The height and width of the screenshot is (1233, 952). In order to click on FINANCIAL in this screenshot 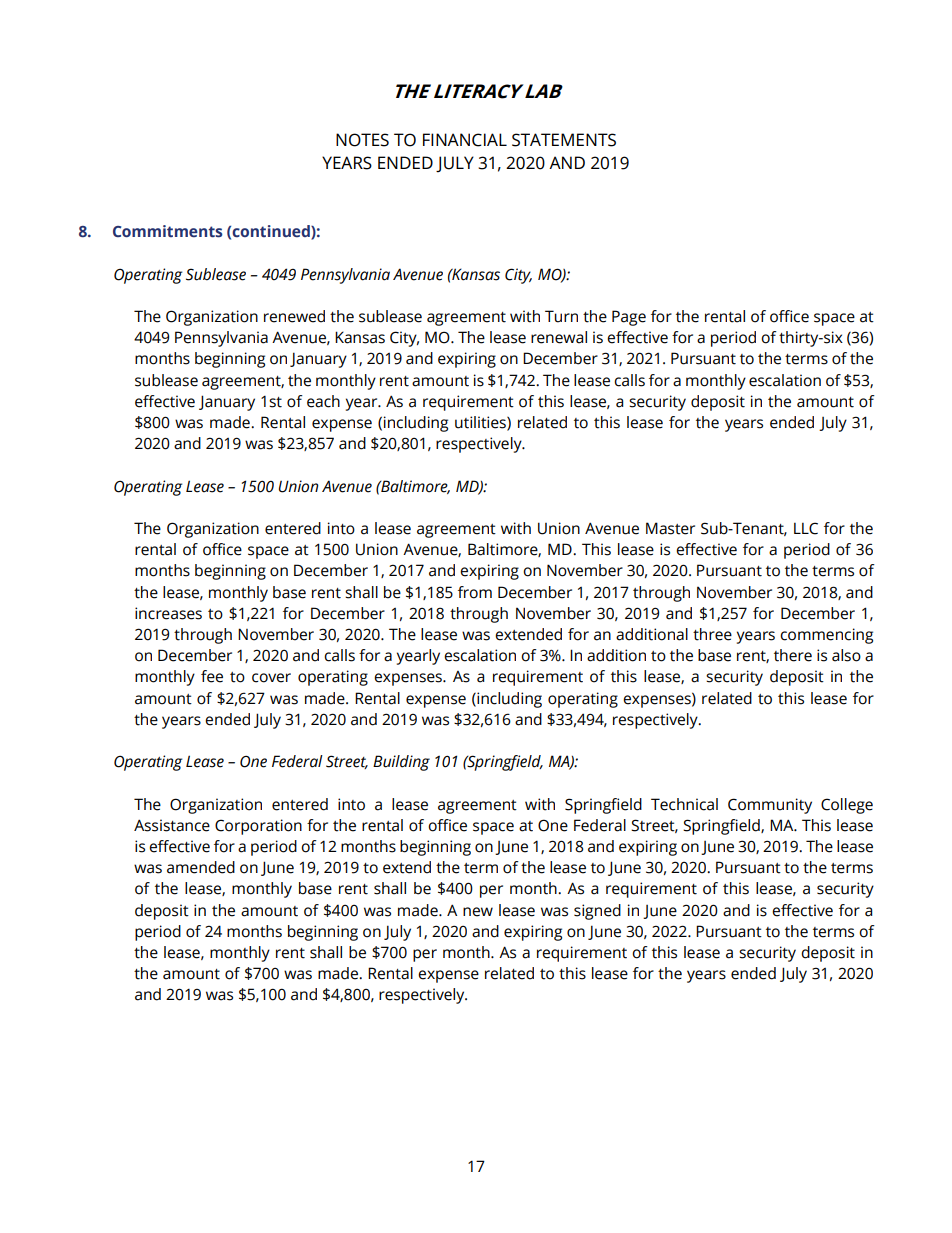, I will do `click(465, 140)`.
